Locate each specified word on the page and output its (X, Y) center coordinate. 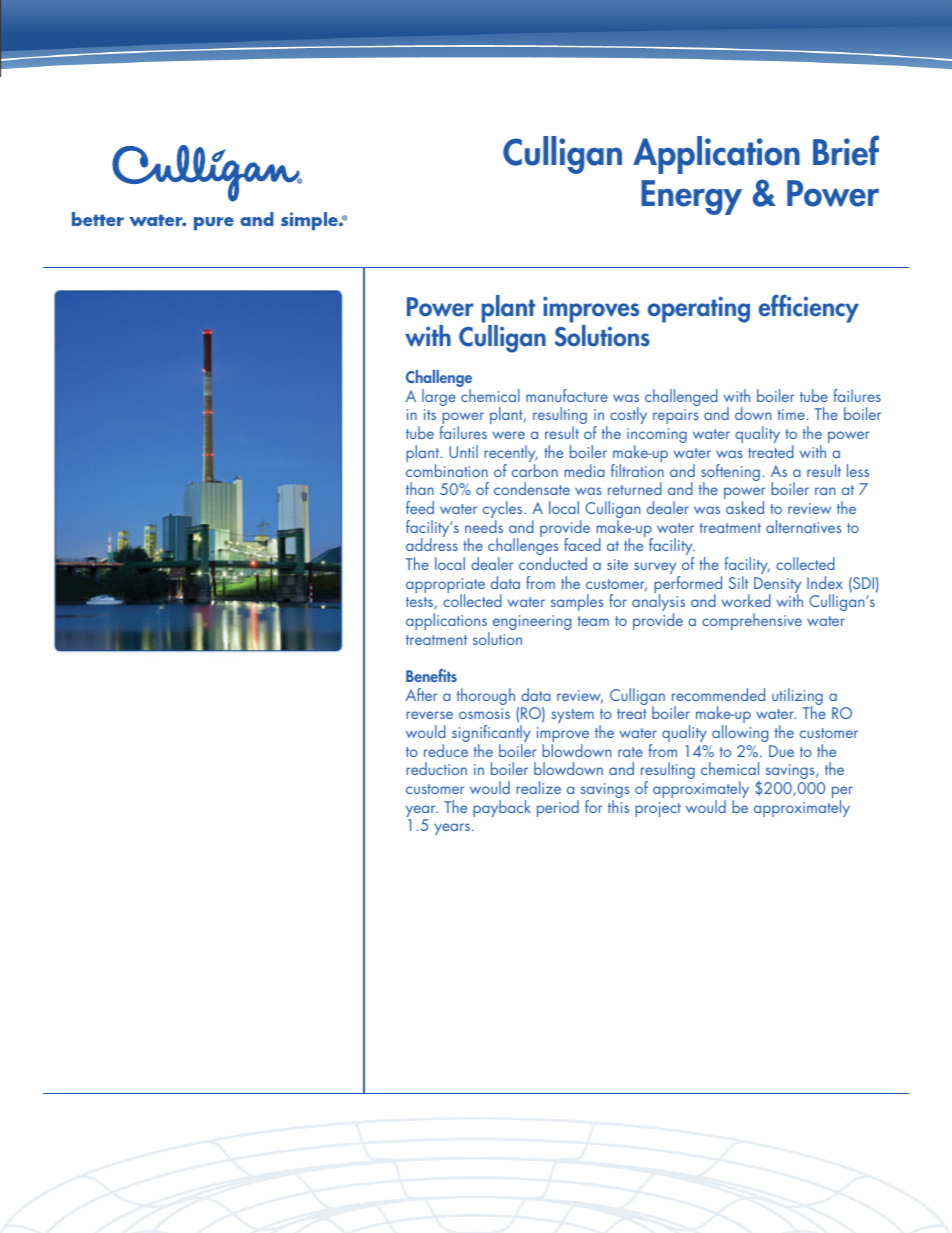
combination (447, 470)
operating (699, 309)
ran (825, 491)
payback (502, 808)
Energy (691, 197)
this (618, 806)
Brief (846, 150)
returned (635, 488)
